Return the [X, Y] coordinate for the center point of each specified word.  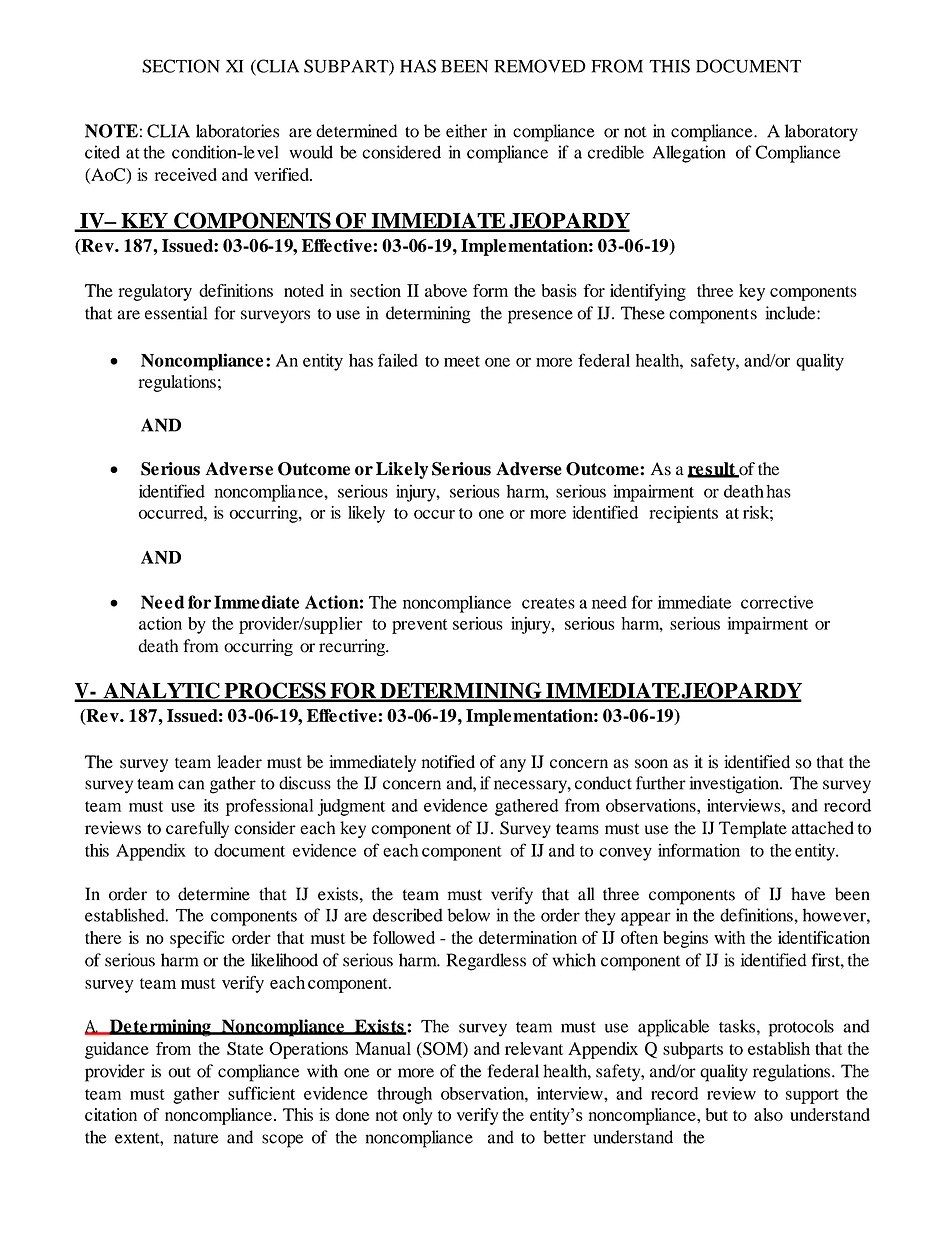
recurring [353, 647]
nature [196, 1138]
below [468, 915]
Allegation [689, 154]
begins [685, 939]
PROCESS [275, 691]
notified [448, 762]
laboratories [237, 131]
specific [197, 939]
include [791, 313]
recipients [683, 514]
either [466, 131]
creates [548, 603]
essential [176, 313]
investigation [735, 785]
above [446, 290]
